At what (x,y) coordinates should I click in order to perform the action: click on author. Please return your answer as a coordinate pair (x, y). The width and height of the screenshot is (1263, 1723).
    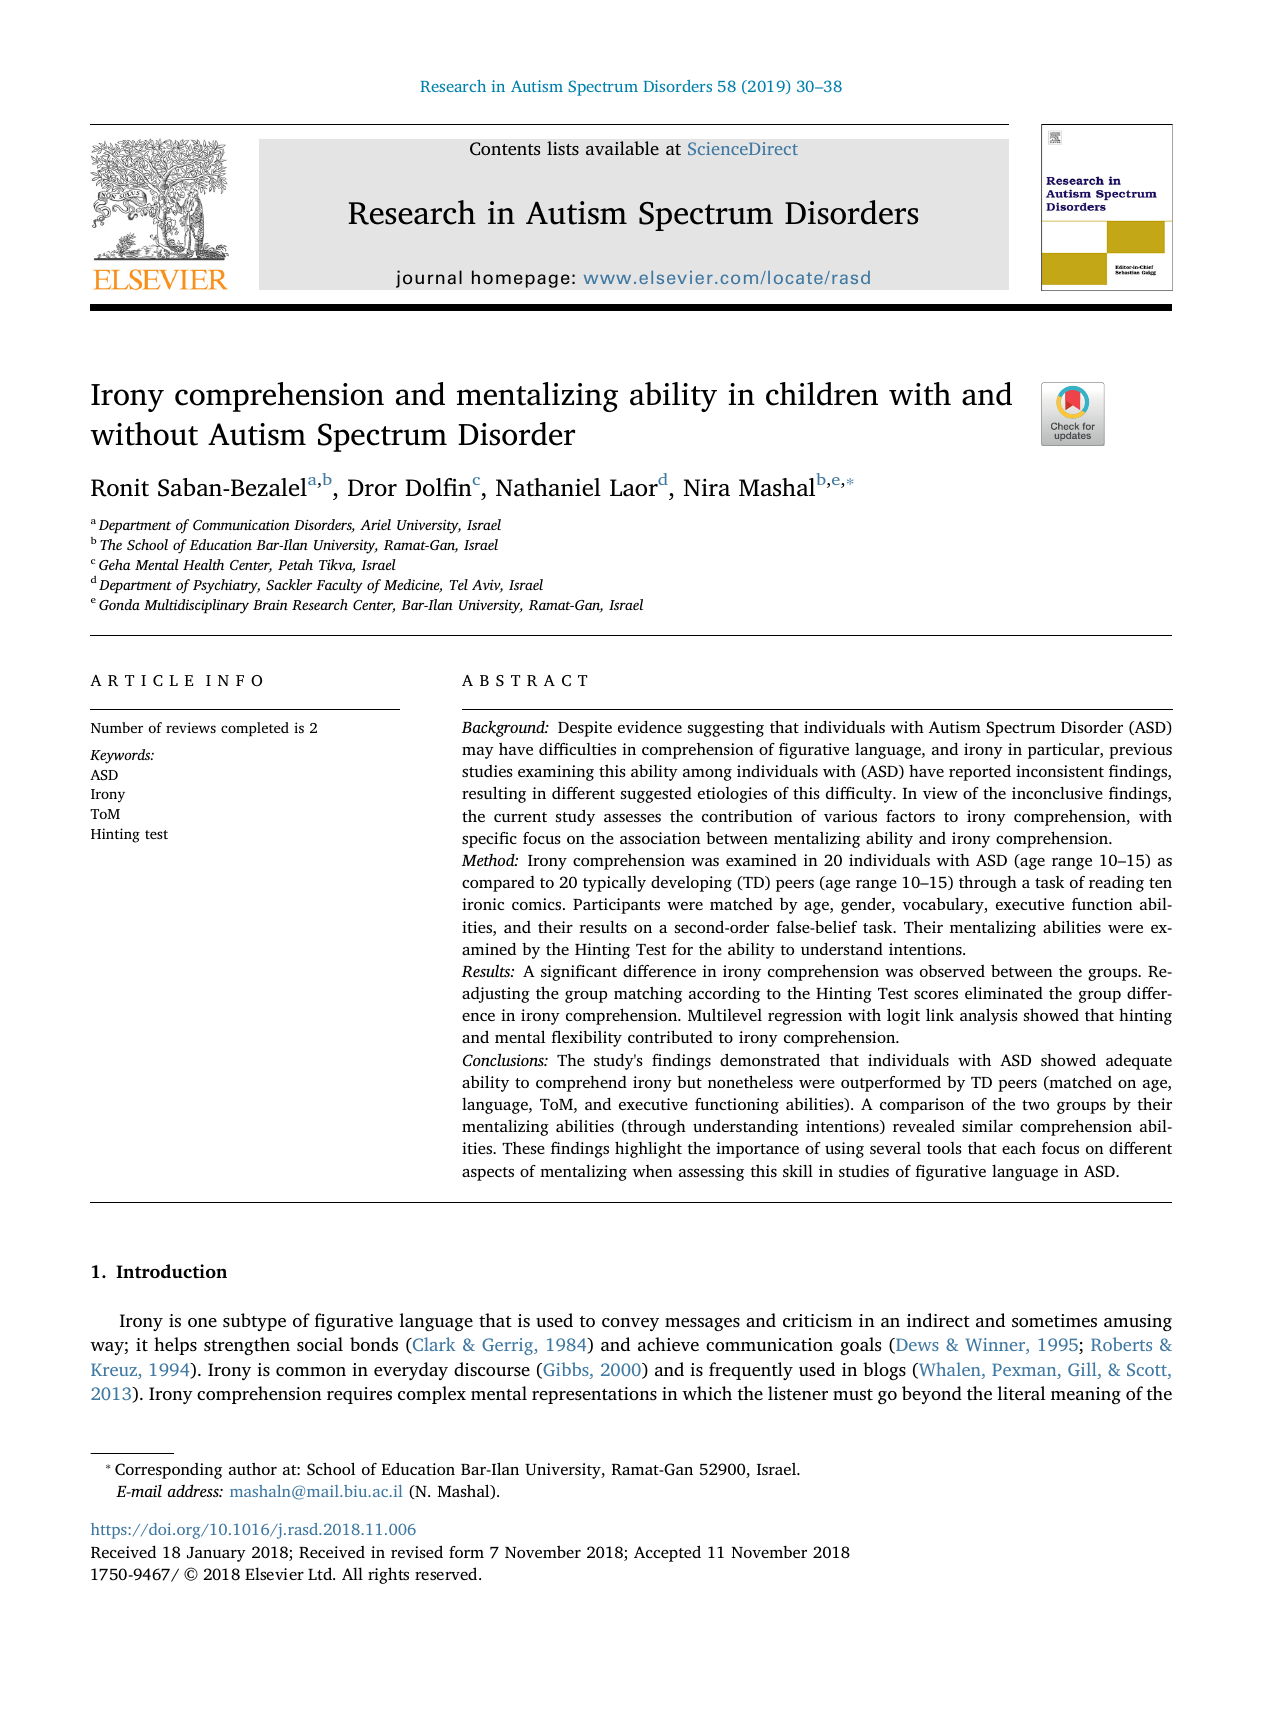
    Looking at the image, I should click on (253, 1468).
